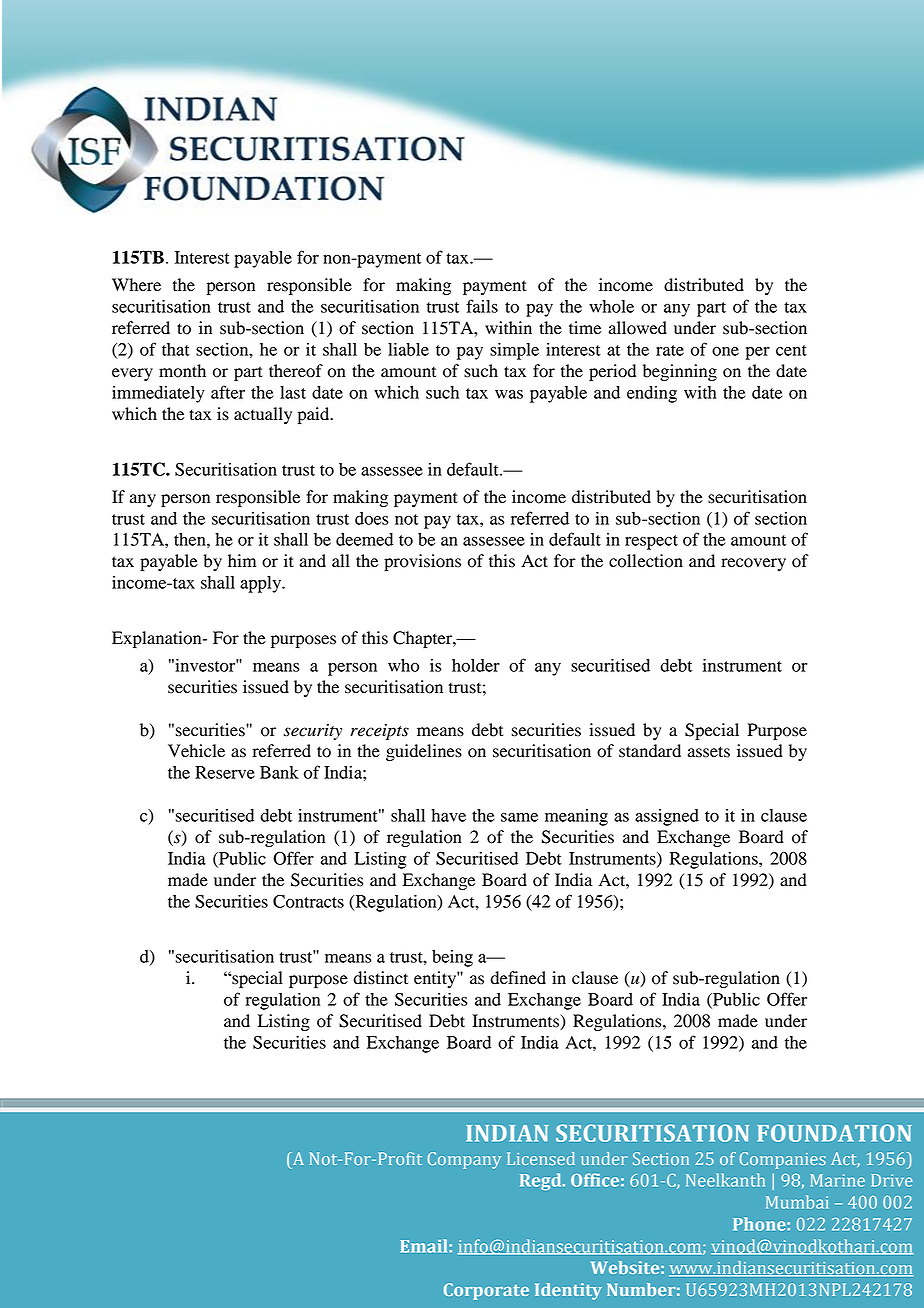 The image size is (924, 1308). I want to click on Licensed, so click(541, 1158).
